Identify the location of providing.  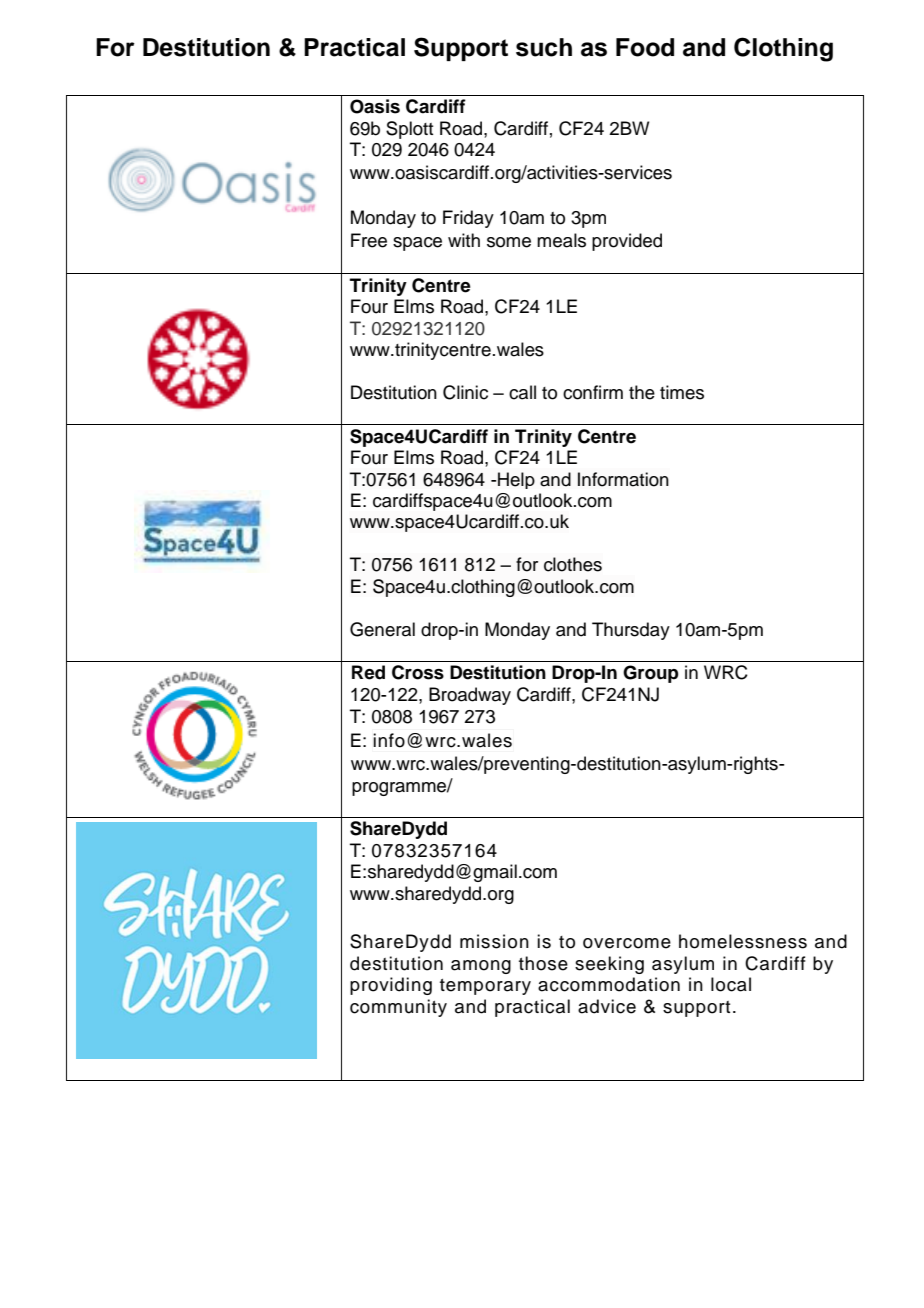
(391, 986).
